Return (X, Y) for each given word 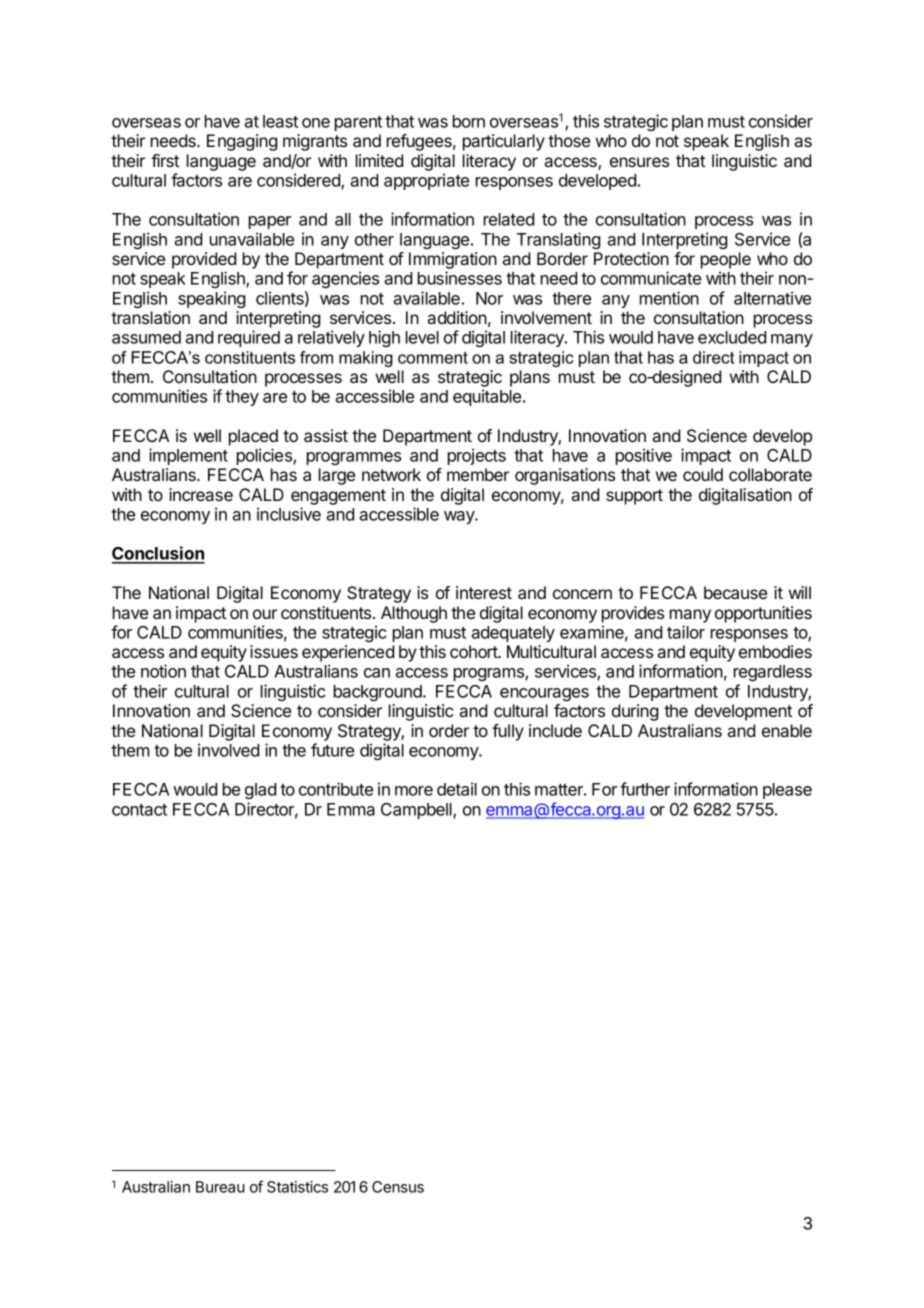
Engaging (242, 142)
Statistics (297, 1187)
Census (398, 1187)
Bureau (220, 1187)
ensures (639, 162)
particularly (504, 142)
